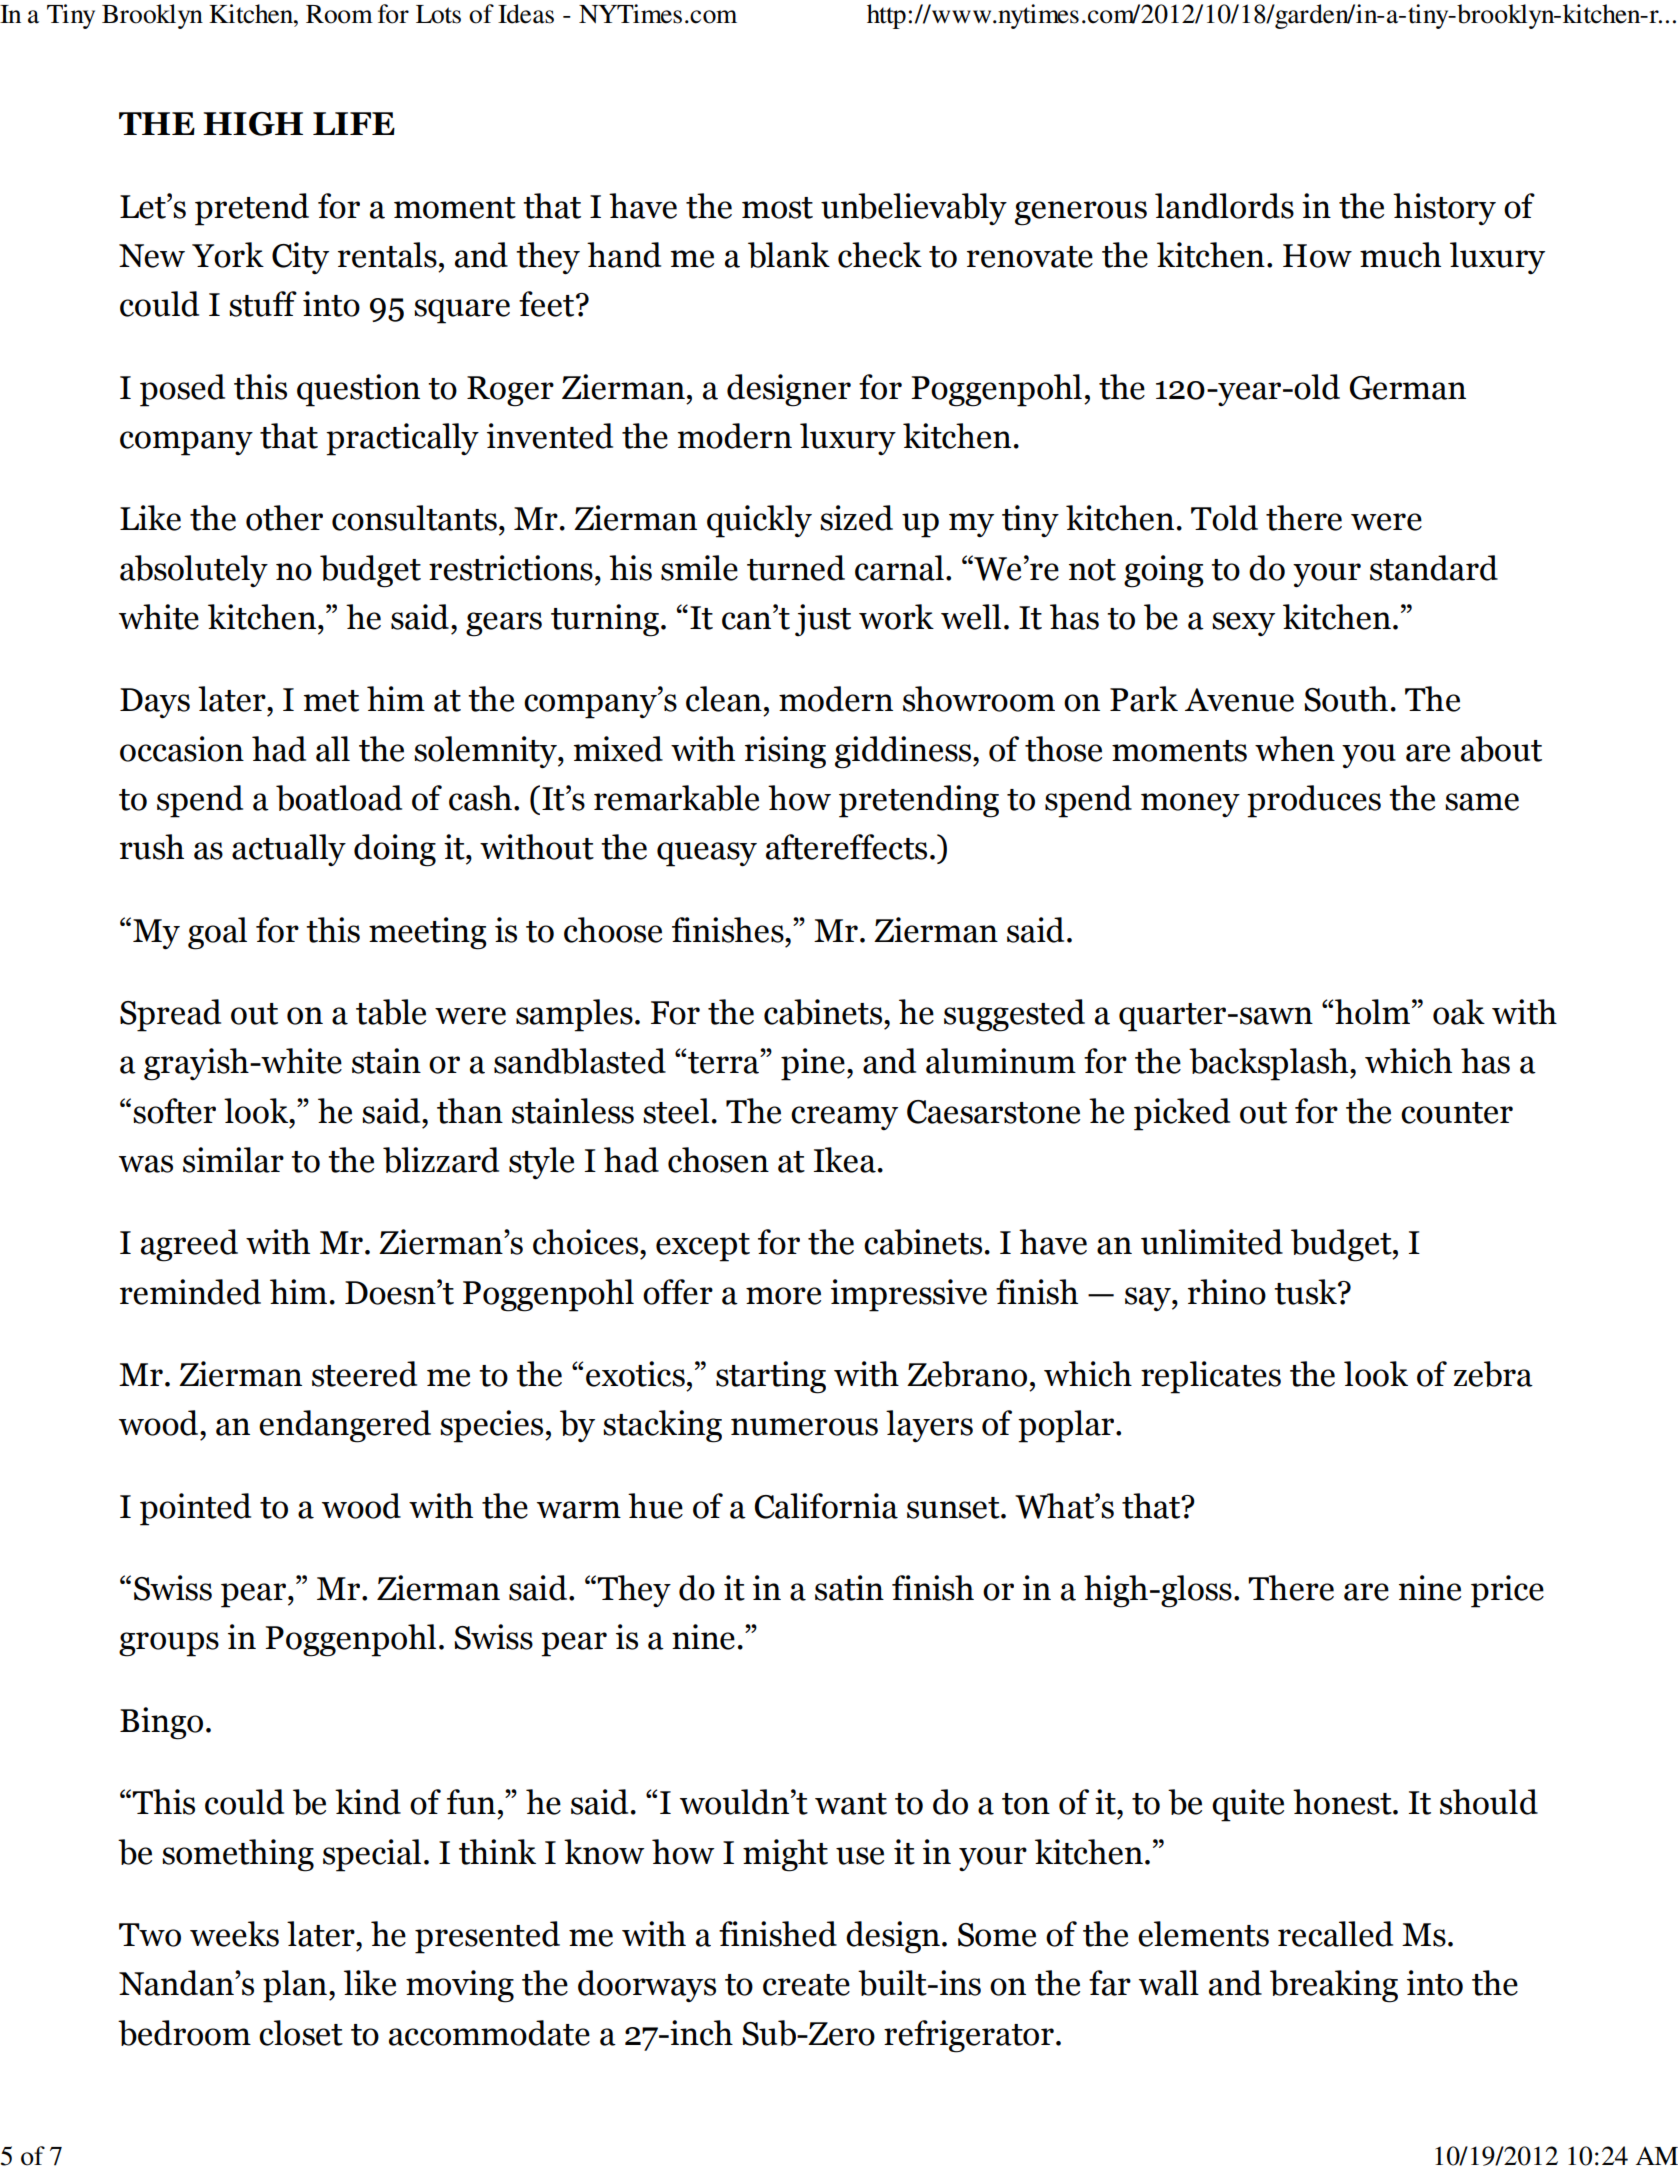 The width and height of the image is (1678, 2172). Describe the element at coordinates (777, 208) in the image. I see `most` at that location.
